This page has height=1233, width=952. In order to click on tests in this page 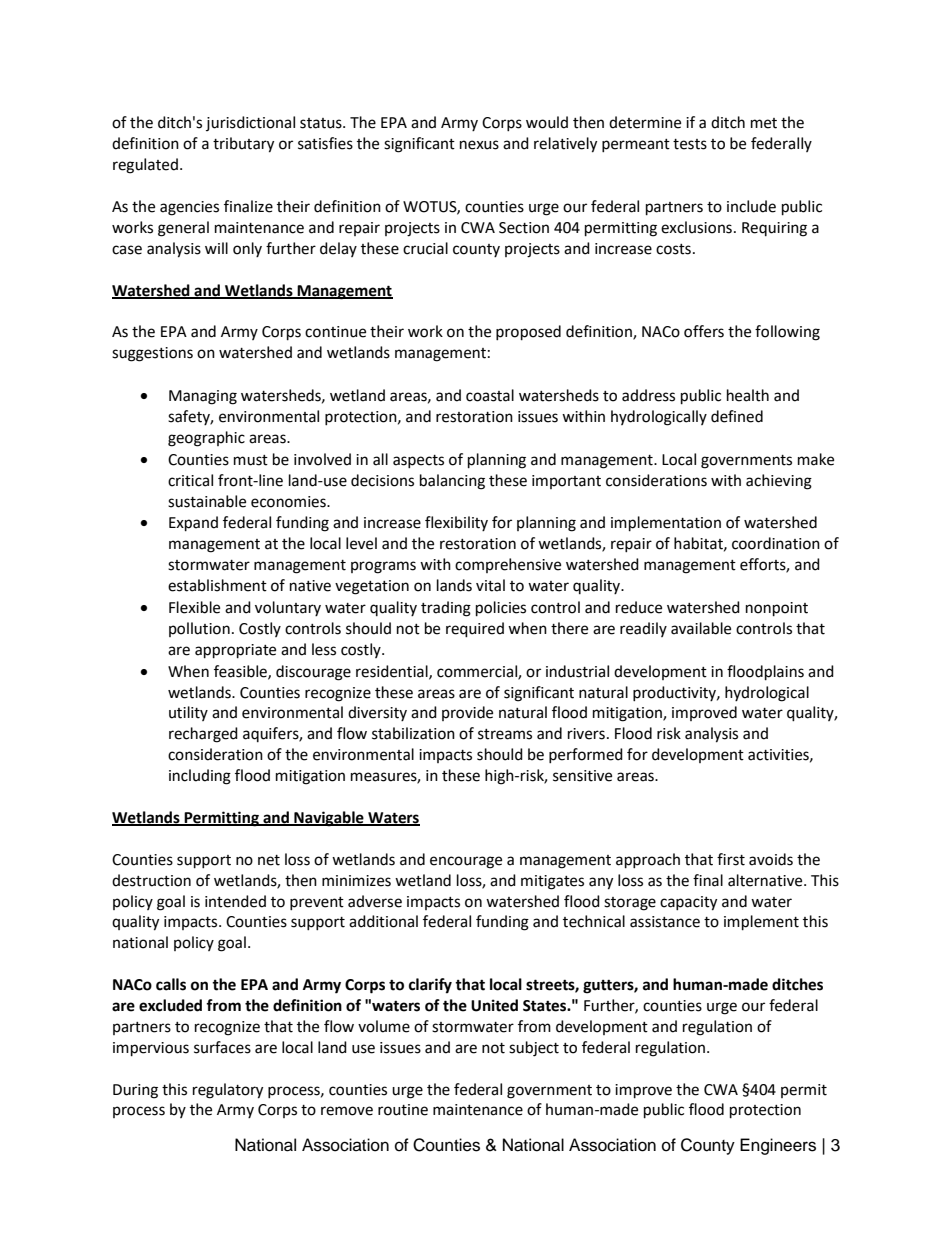, I will do `click(690, 144)`.
